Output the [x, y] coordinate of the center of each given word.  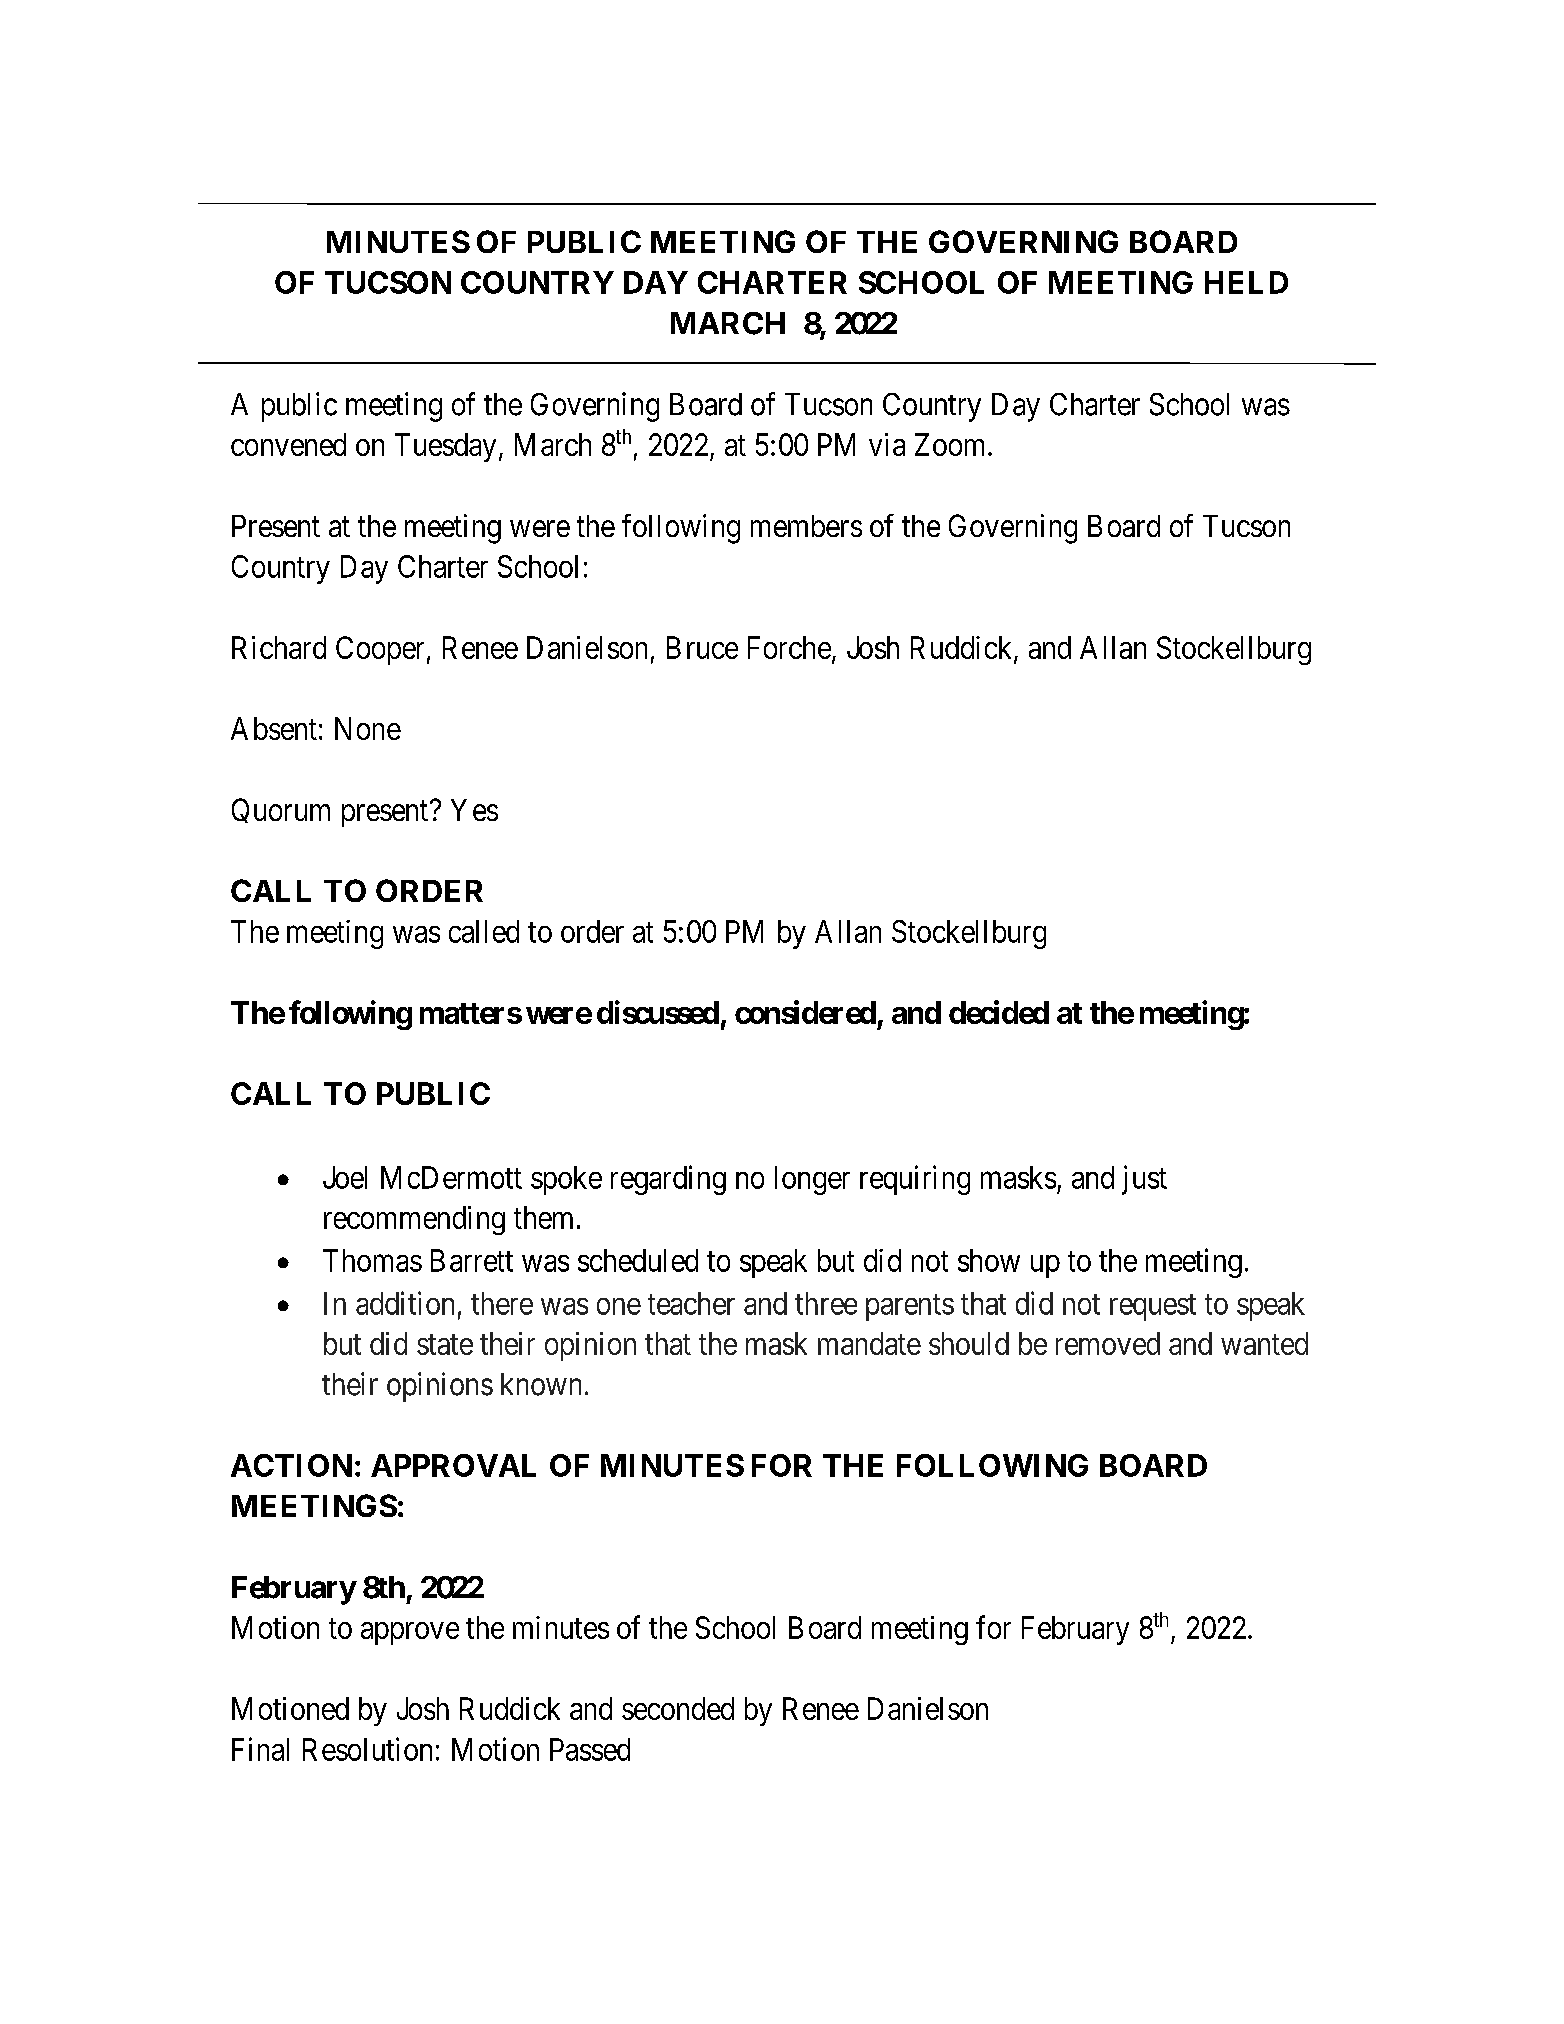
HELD [1246, 282]
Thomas [372, 1260]
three [826, 1303]
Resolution [367, 1749]
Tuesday [445, 447]
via [887, 444]
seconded [678, 1708]
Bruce [702, 647]
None [368, 728]
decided [999, 1012]
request [1153, 1307]
